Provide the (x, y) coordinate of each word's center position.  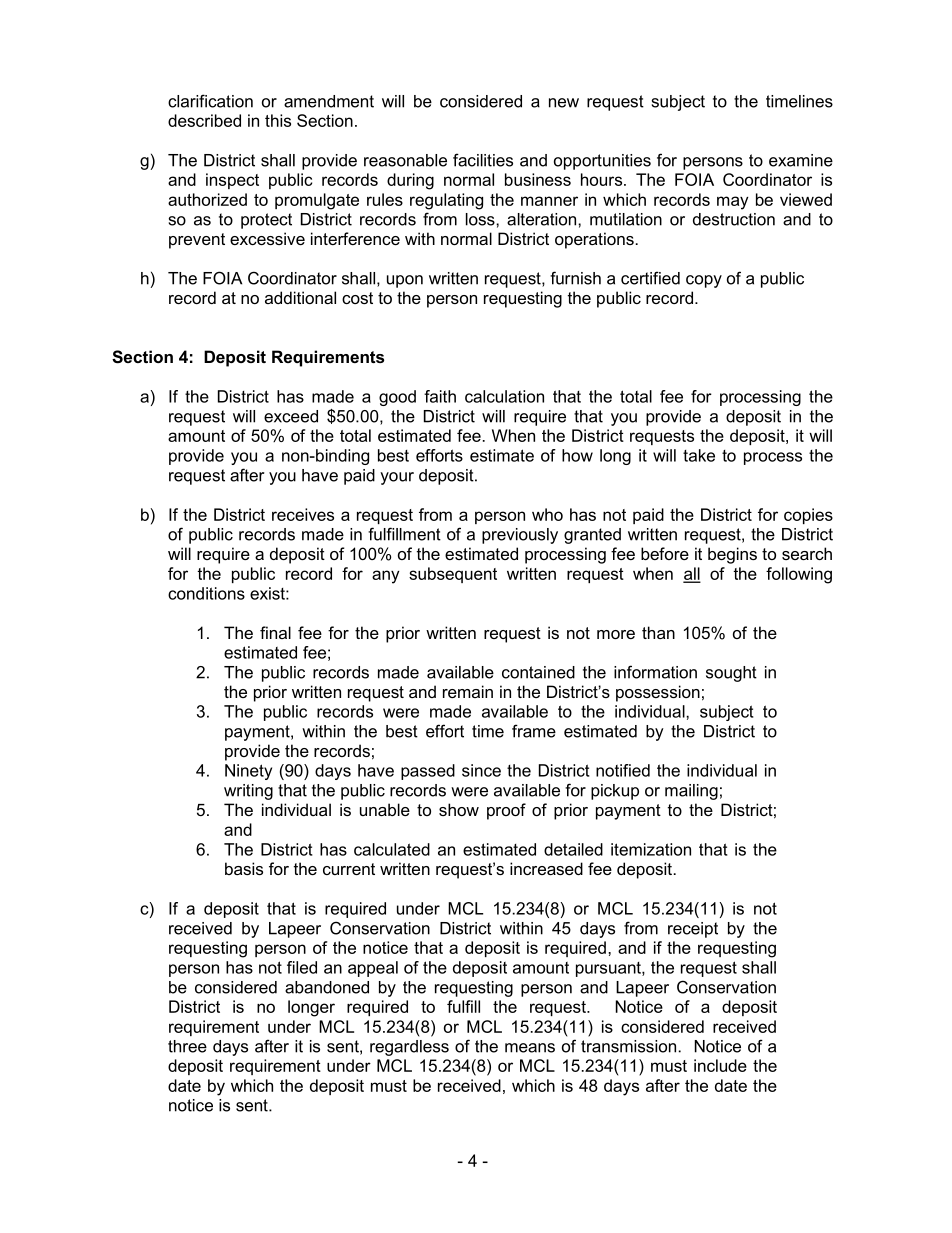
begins (732, 555)
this (278, 120)
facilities (483, 160)
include (720, 1065)
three (187, 1046)
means (530, 1048)
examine (801, 160)
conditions (206, 593)
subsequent (453, 575)
